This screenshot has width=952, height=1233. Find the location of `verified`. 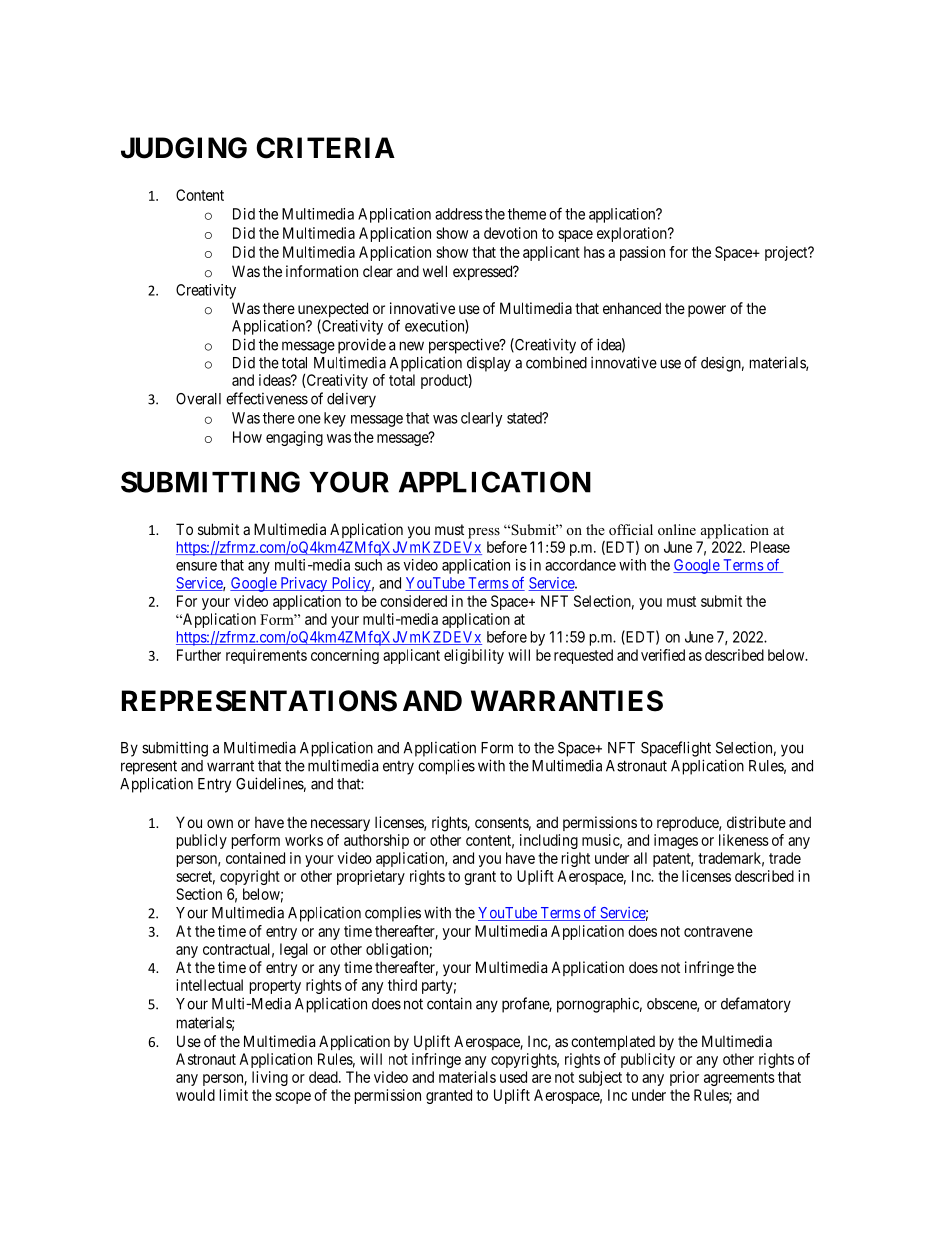

verified is located at coordinates (663, 655).
